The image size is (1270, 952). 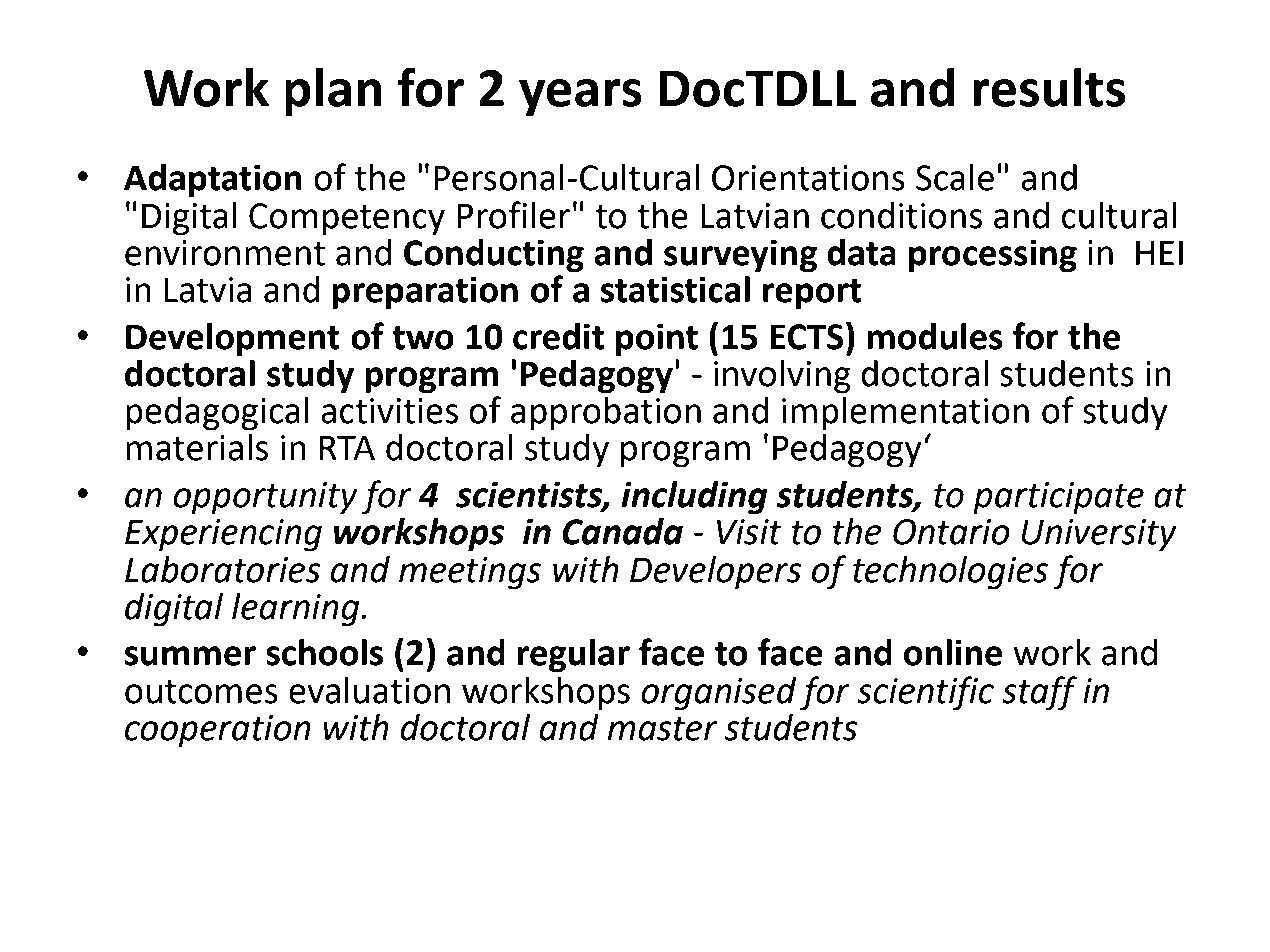 What do you see at coordinates (1058, 498) in the document?
I see `participate` at bounding box center [1058, 498].
